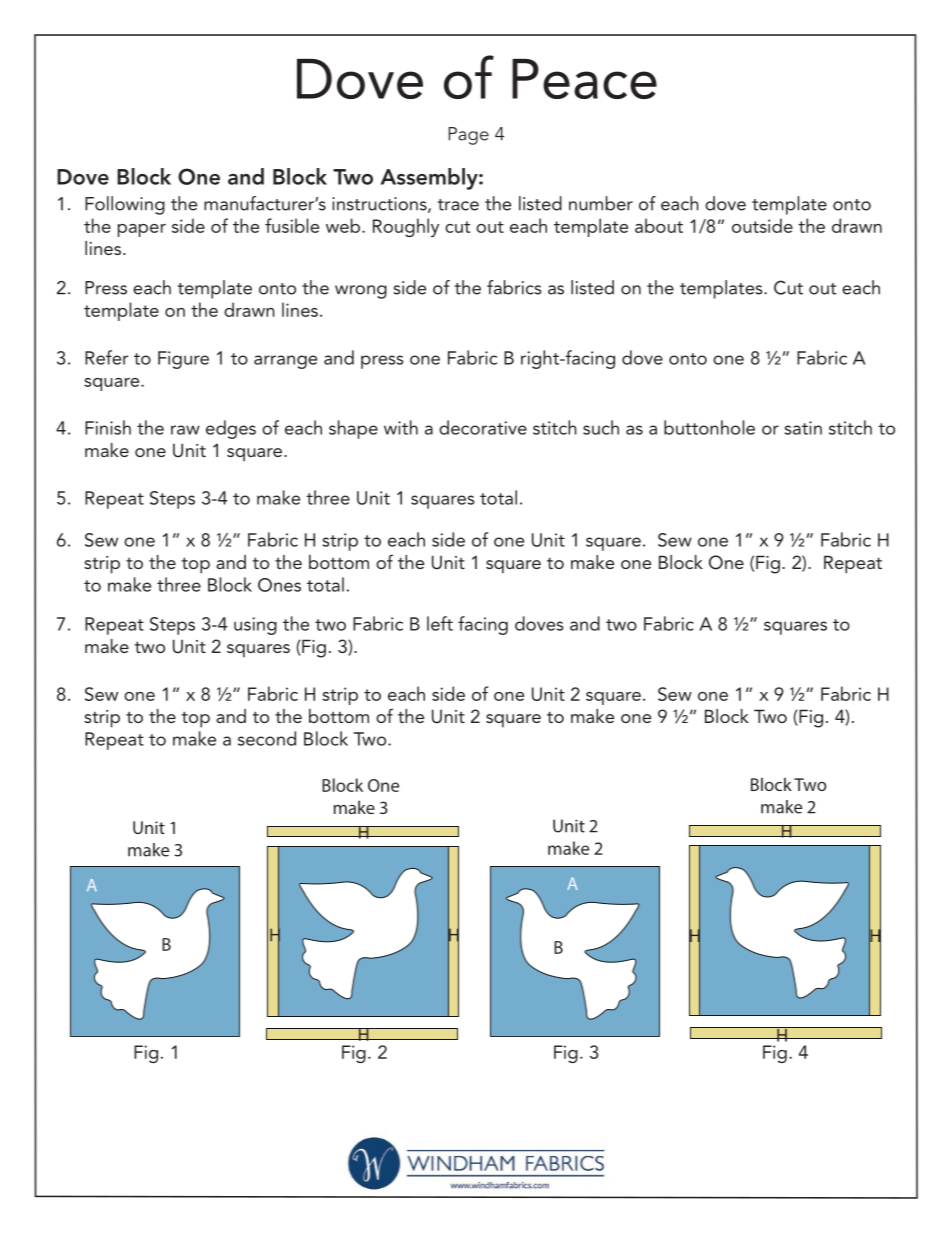 This screenshot has height=1233, width=952. I want to click on Page, so click(469, 136).
